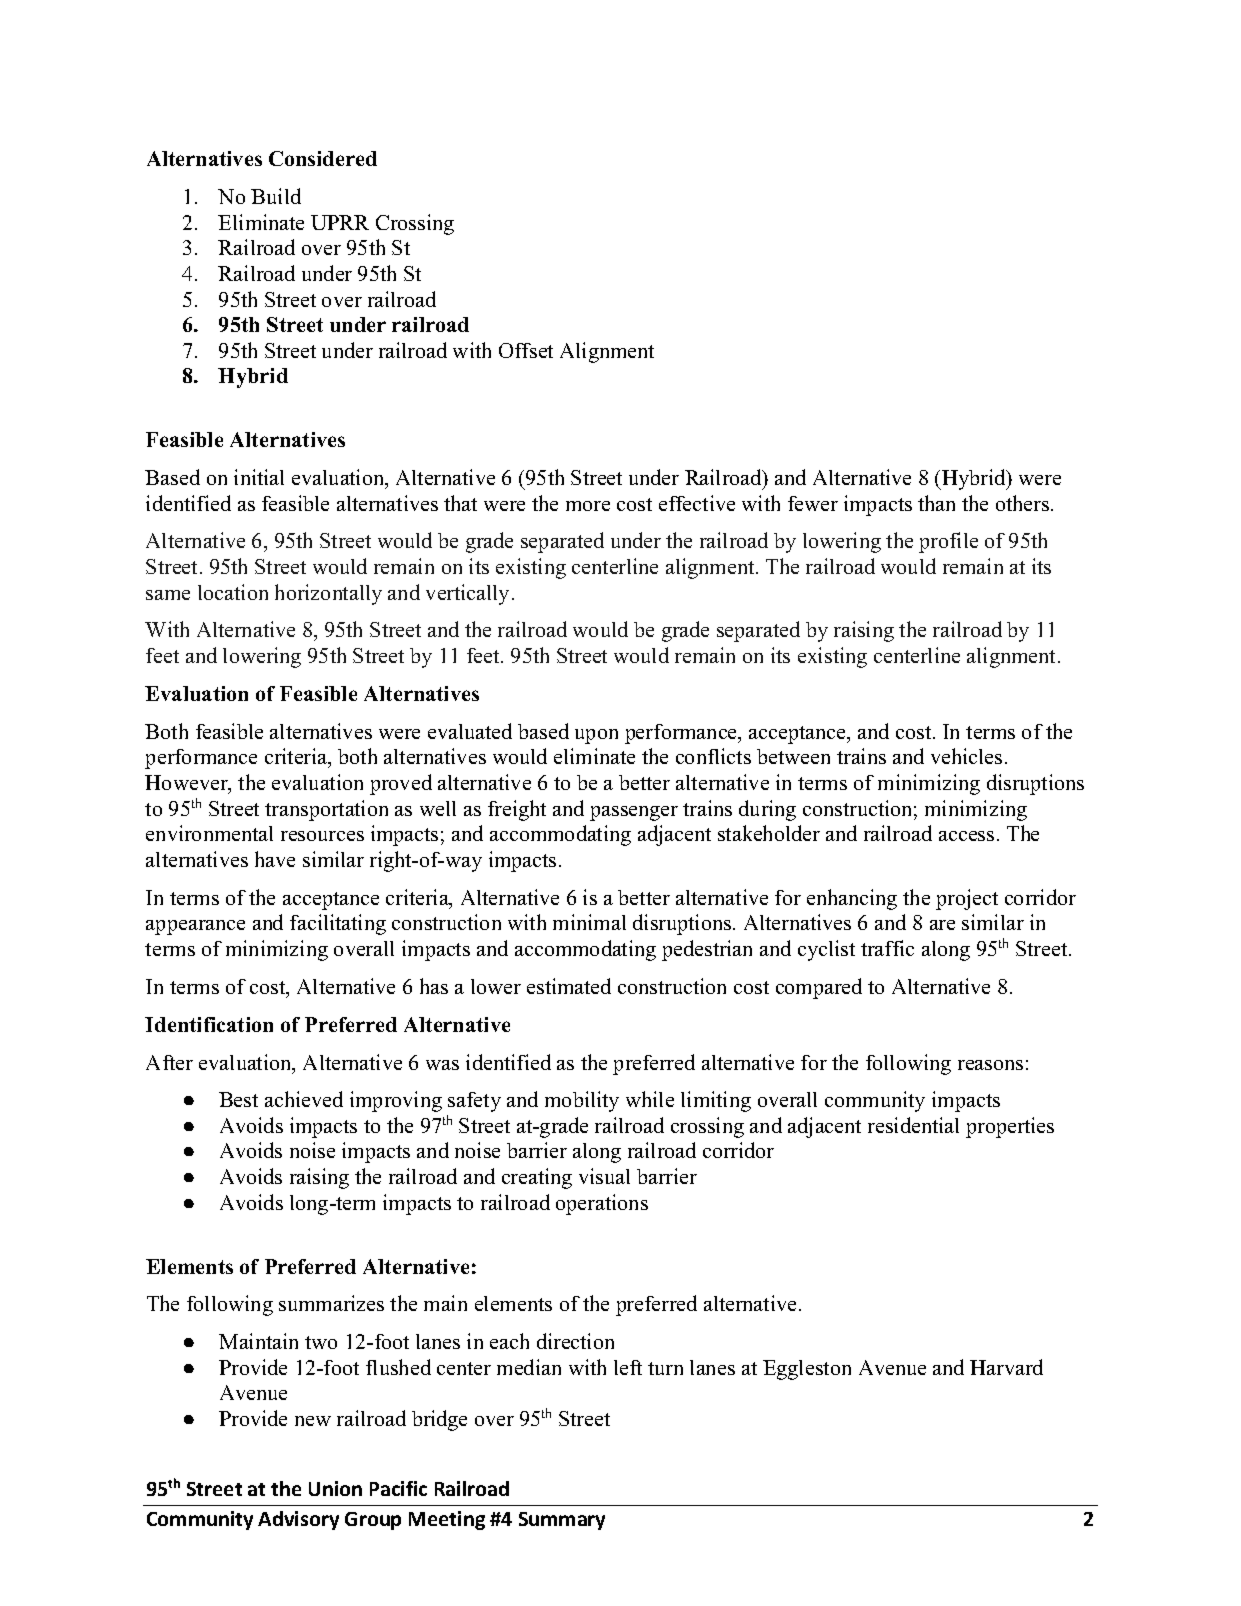 The height and width of the screenshot is (1606, 1241). I want to click on profile, so click(948, 542).
